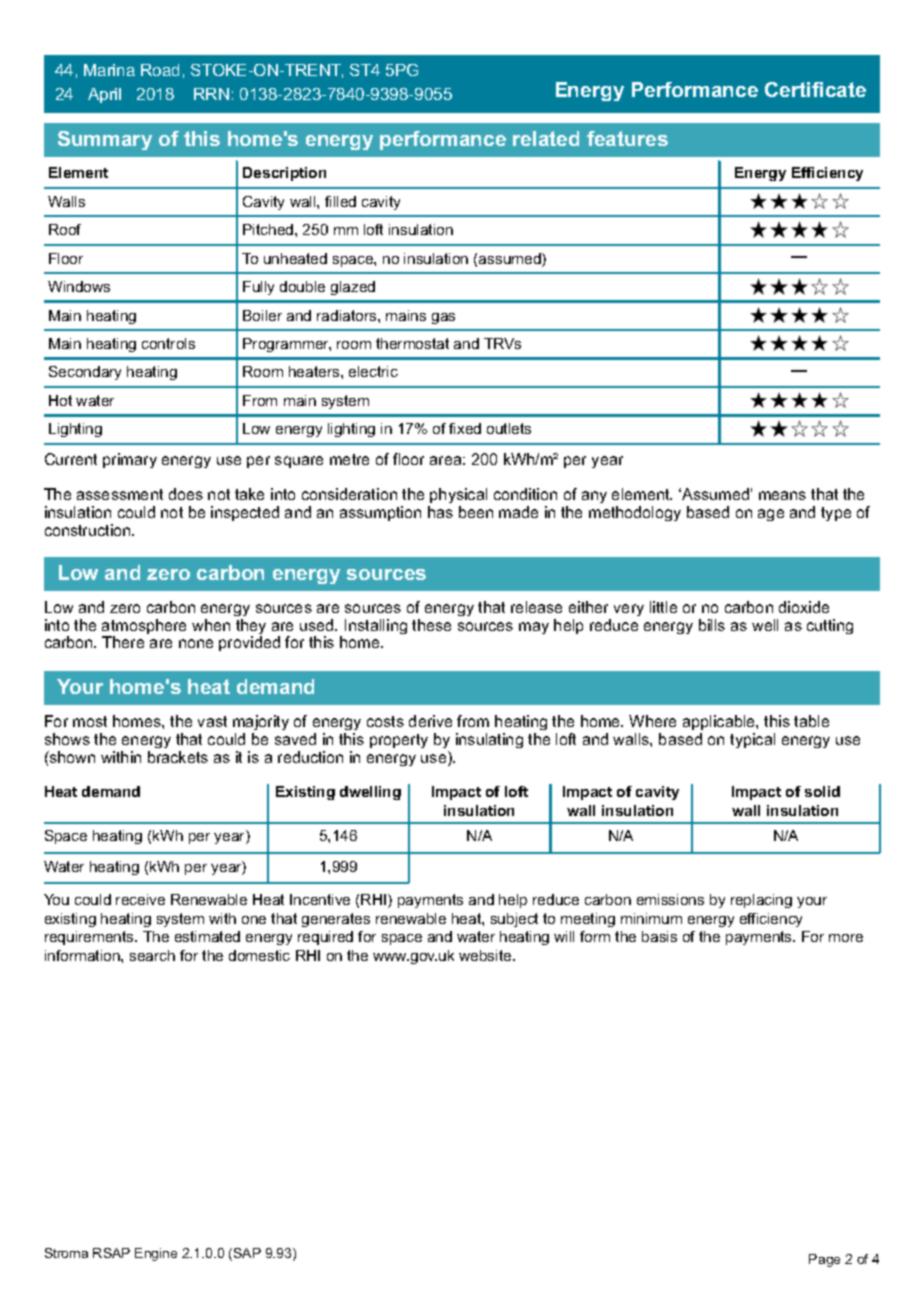  I want to click on Road, so click(160, 70).
